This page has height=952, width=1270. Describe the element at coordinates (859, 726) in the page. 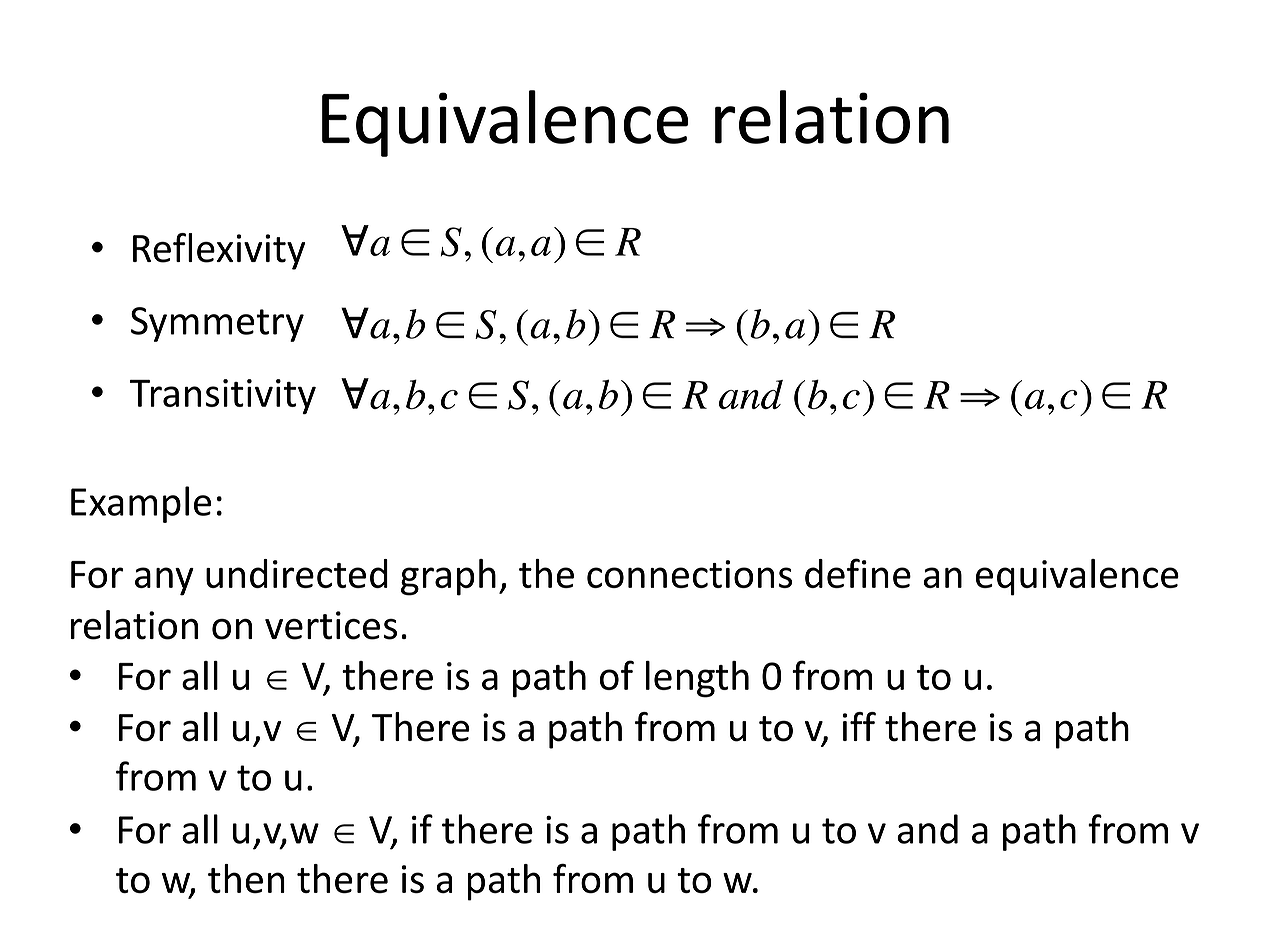

I see `iff` at that location.
